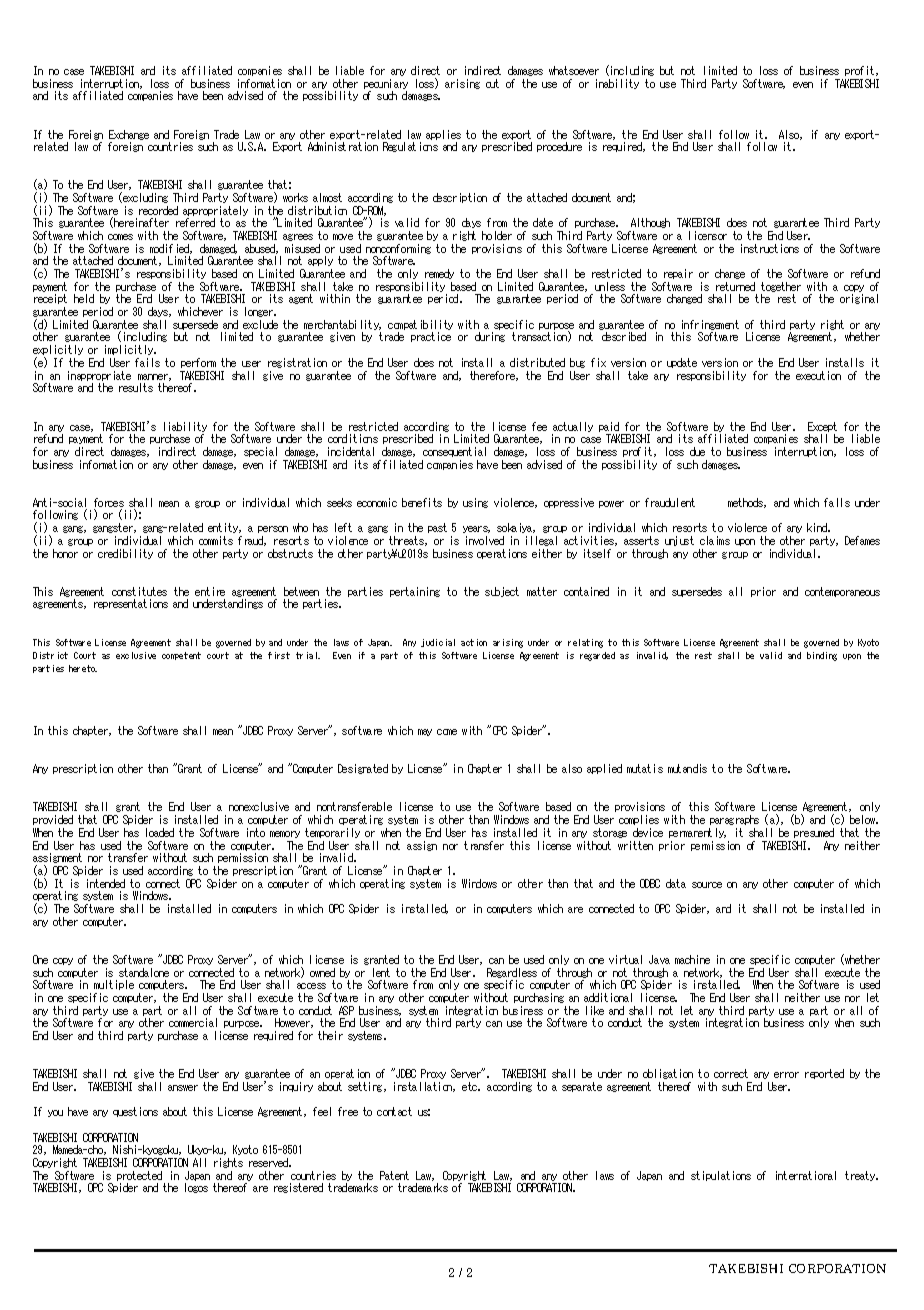 The height and width of the screenshot is (1310, 924). I want to click on Patent, so click(394, 1175).
